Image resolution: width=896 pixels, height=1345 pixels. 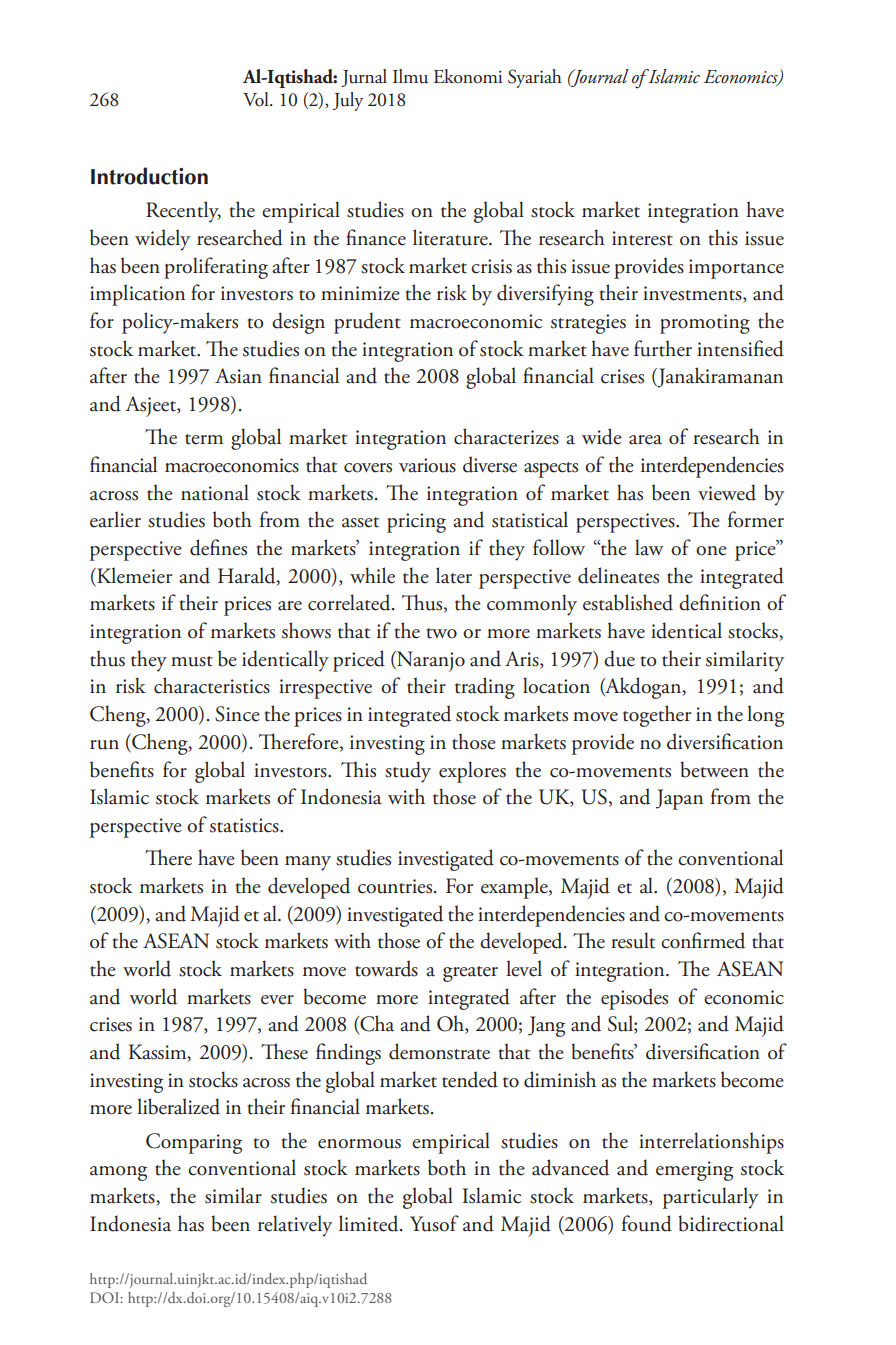 What do you see at coordinates (642, 238) in the screenshot?
I see `interest` at bounding box center [642, 238].
